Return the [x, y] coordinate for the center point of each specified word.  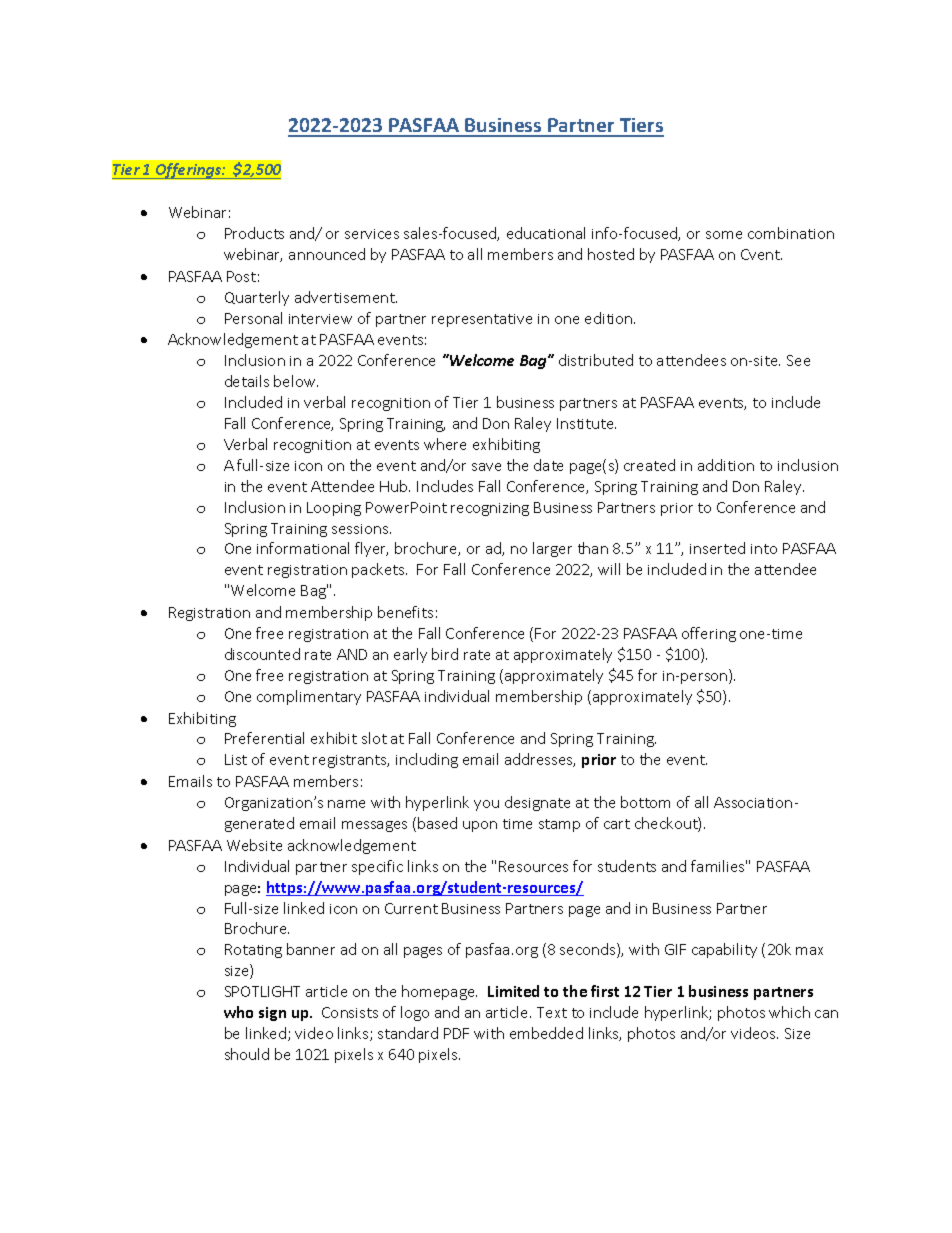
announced [327, 254]
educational [546, 233]
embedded [546, 1033]
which [789, 1012]
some [724, 235]
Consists [350, 1012]
